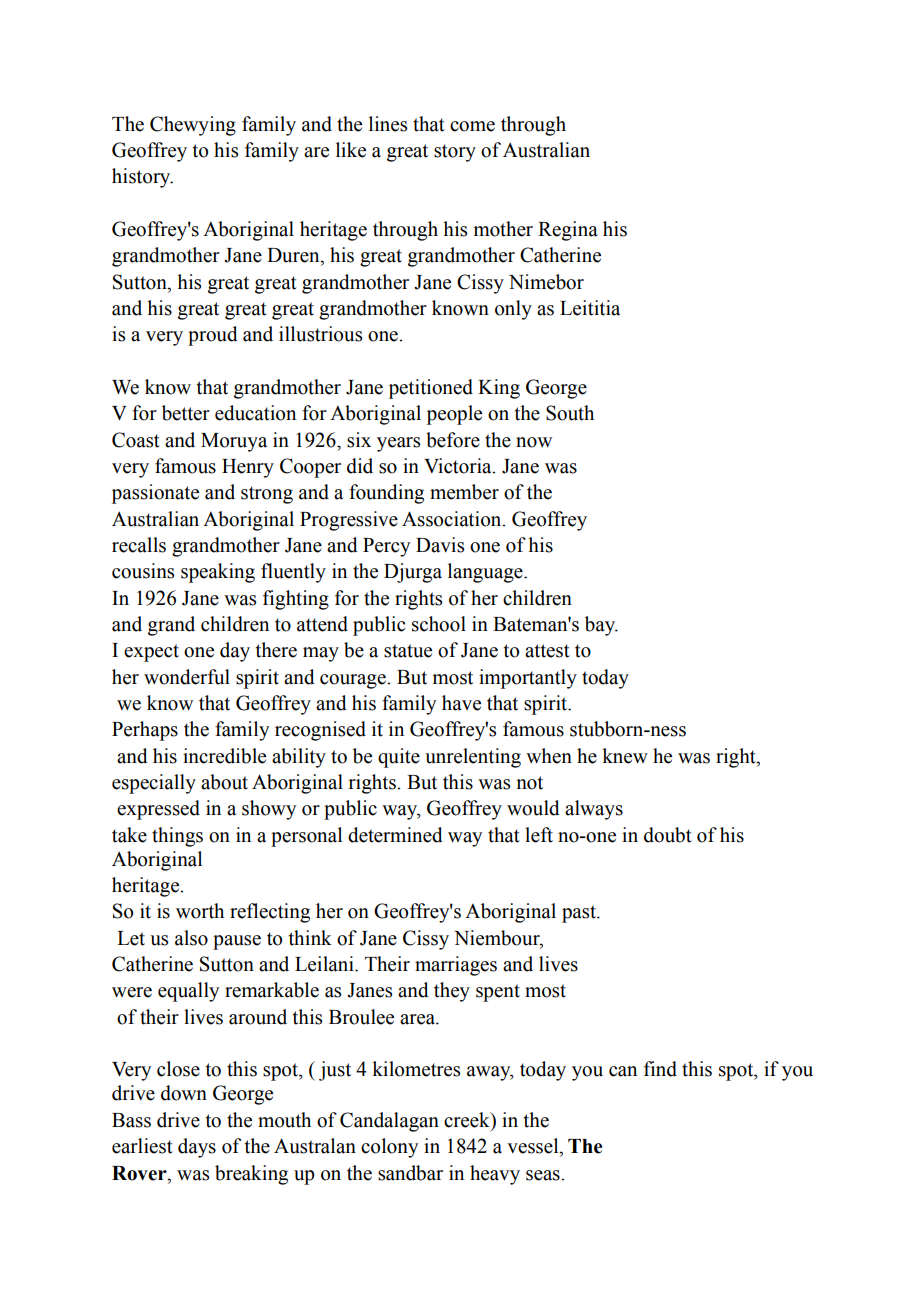 The height and width of the image is (1308, 924). What do you see at coordinates (570, 413) in the image?
I see `South` at bounding box center [570, 413].
